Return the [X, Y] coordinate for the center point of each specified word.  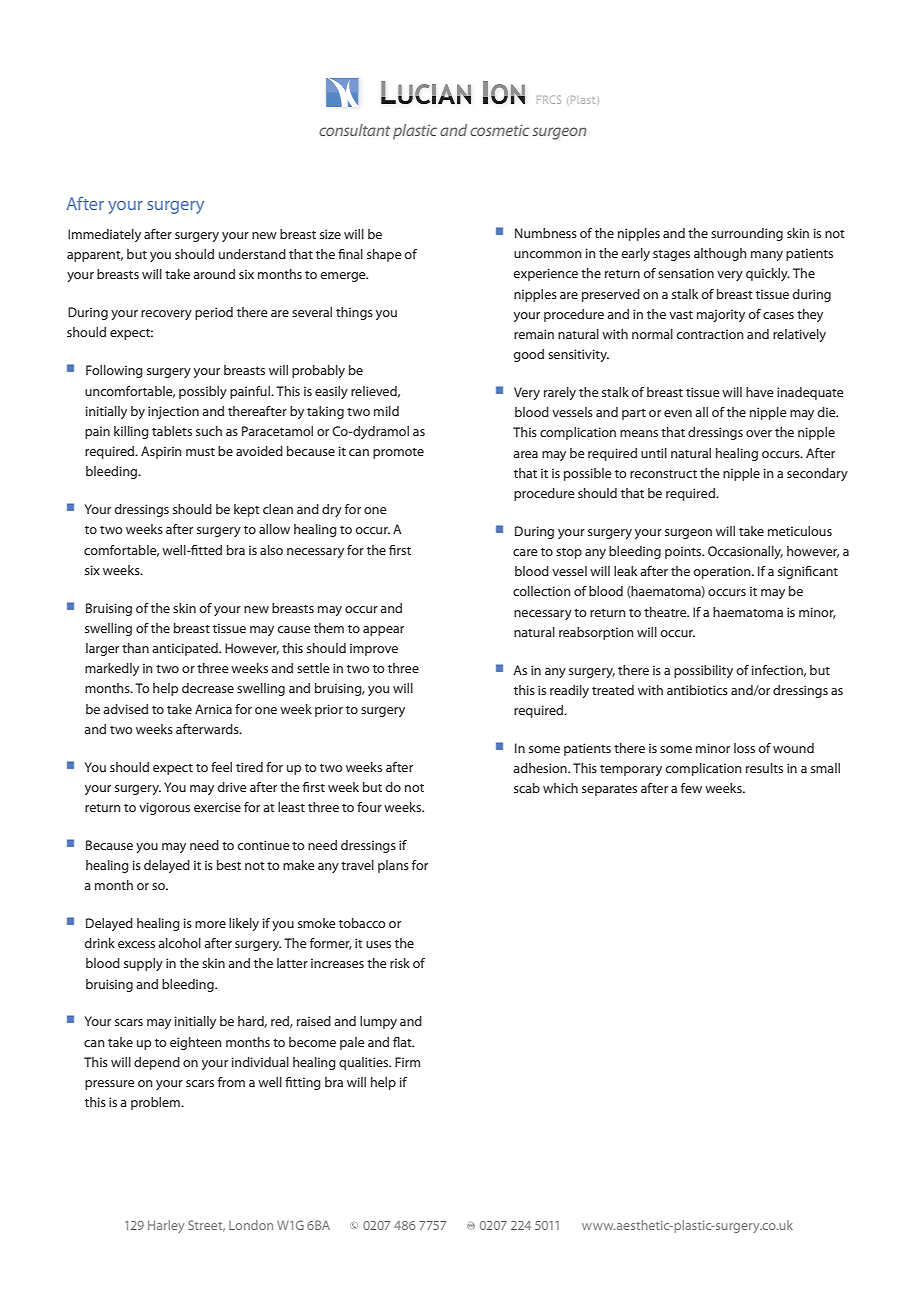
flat [403, 1042]
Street [206, 1226]
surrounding [747, 234]
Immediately [104, 235]
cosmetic [499, 130]
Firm [407, 1062]
